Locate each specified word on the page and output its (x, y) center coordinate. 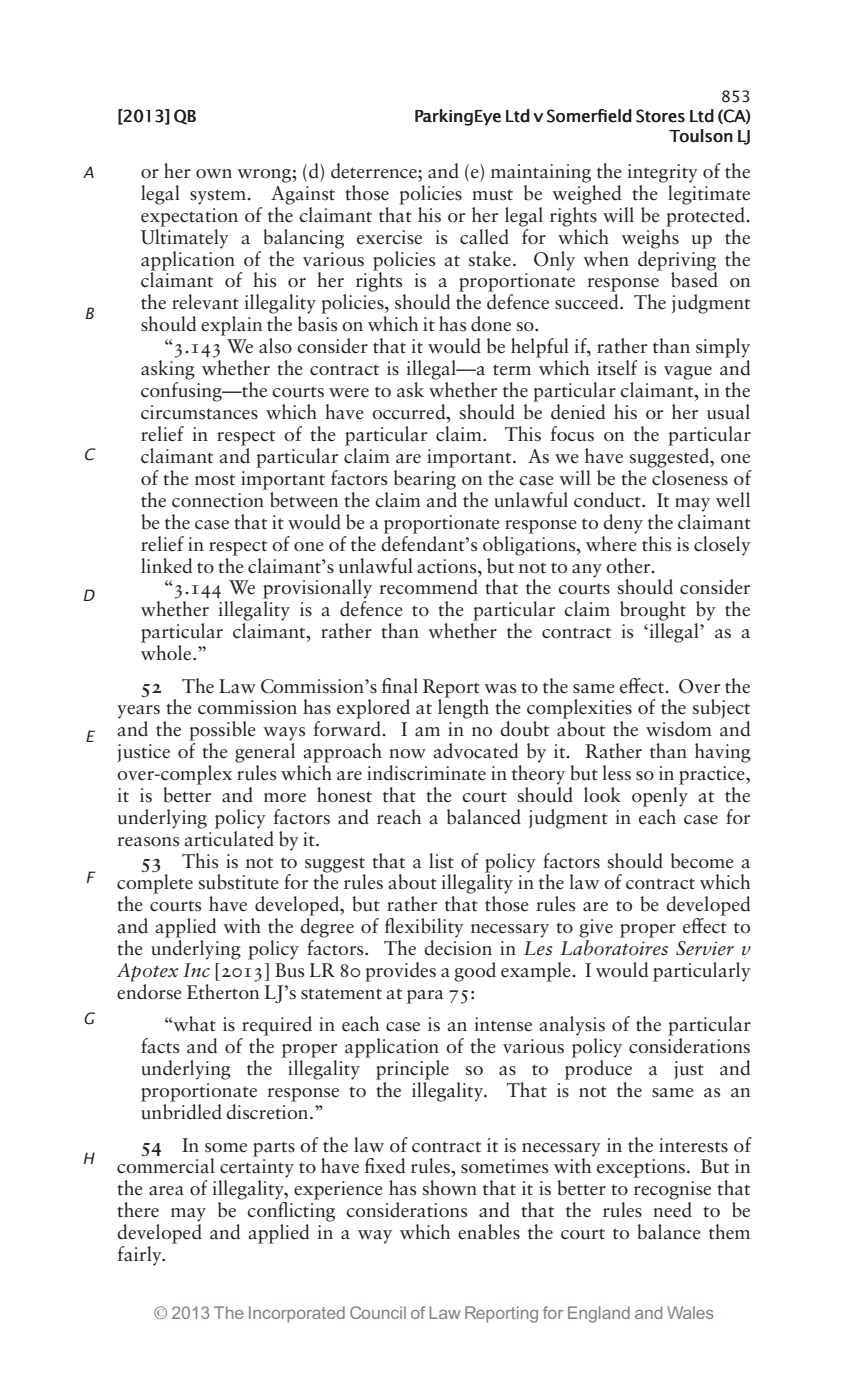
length (463, 708)
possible (222, 731)
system (219, 197)
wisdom (679, 729)
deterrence (375, 171)
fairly (140, 1256)
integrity (662, 173)
